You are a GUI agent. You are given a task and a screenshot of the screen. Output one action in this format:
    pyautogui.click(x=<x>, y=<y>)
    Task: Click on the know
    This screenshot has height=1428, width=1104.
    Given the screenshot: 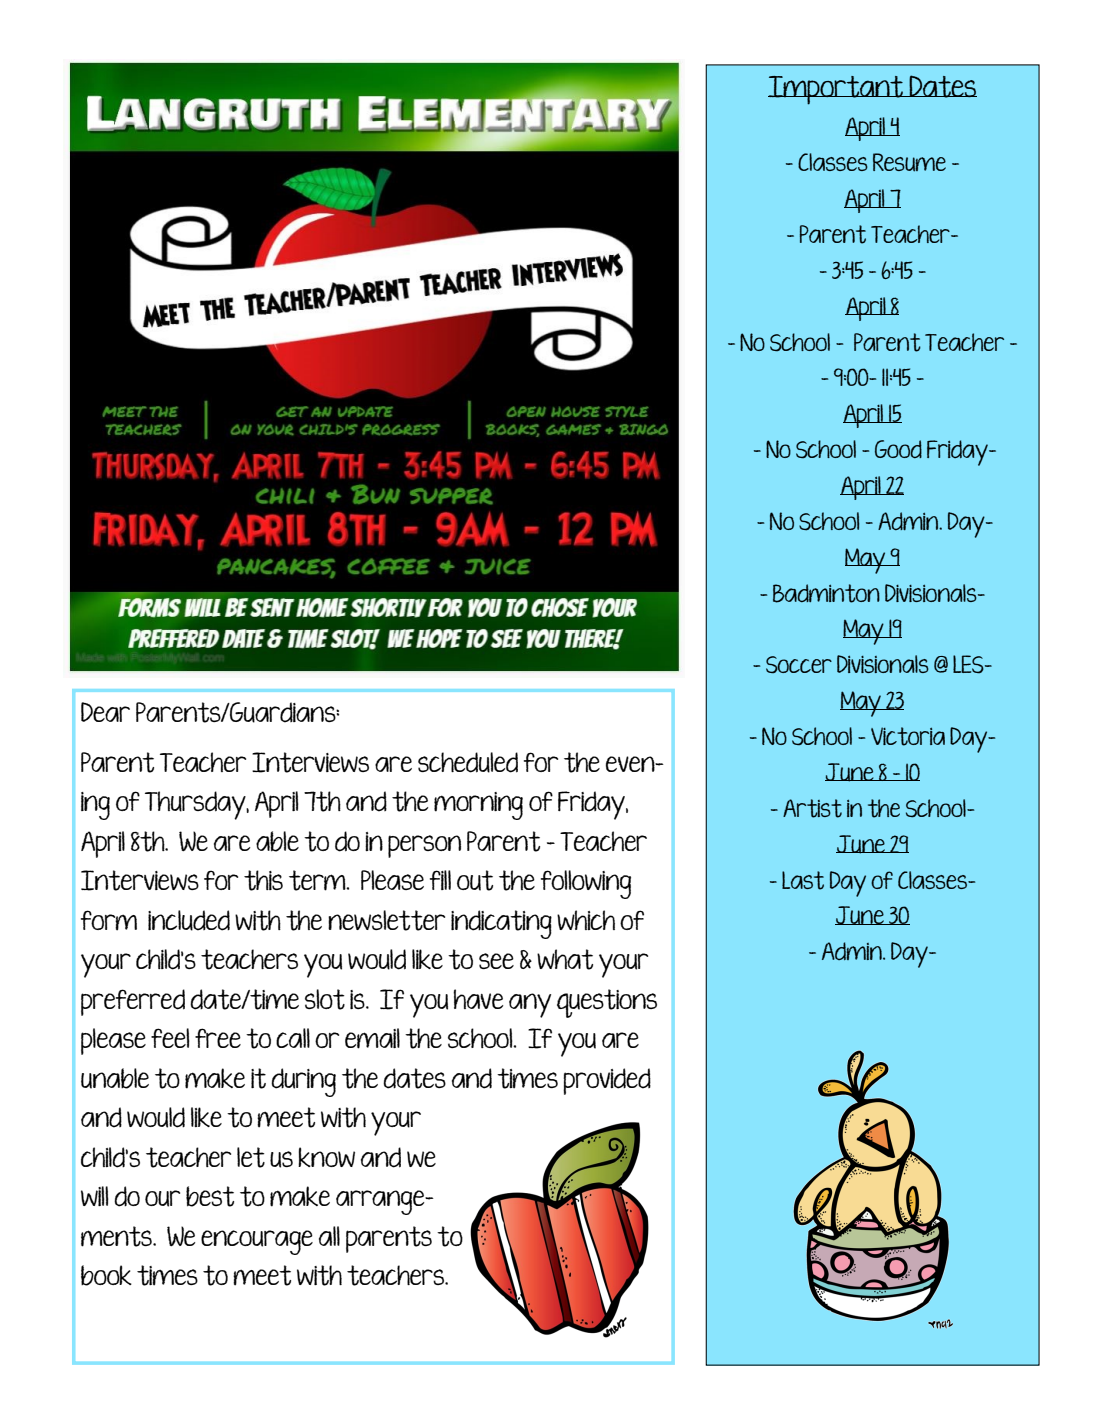 What is the action you would take?
    pyautogui.click(x=326, y=1157)
